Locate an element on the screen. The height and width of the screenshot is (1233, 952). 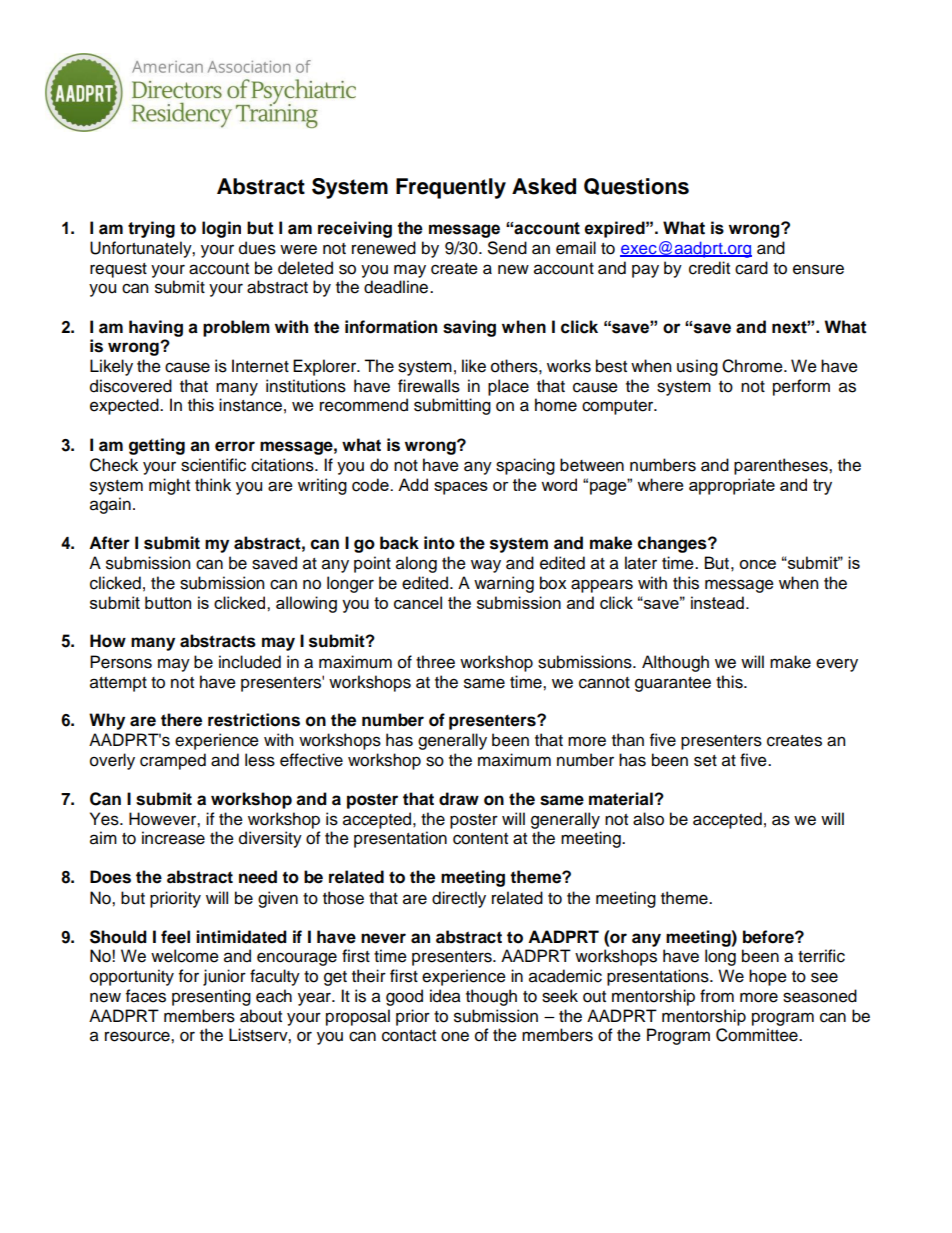
login is located at coordinates (221, 229).
